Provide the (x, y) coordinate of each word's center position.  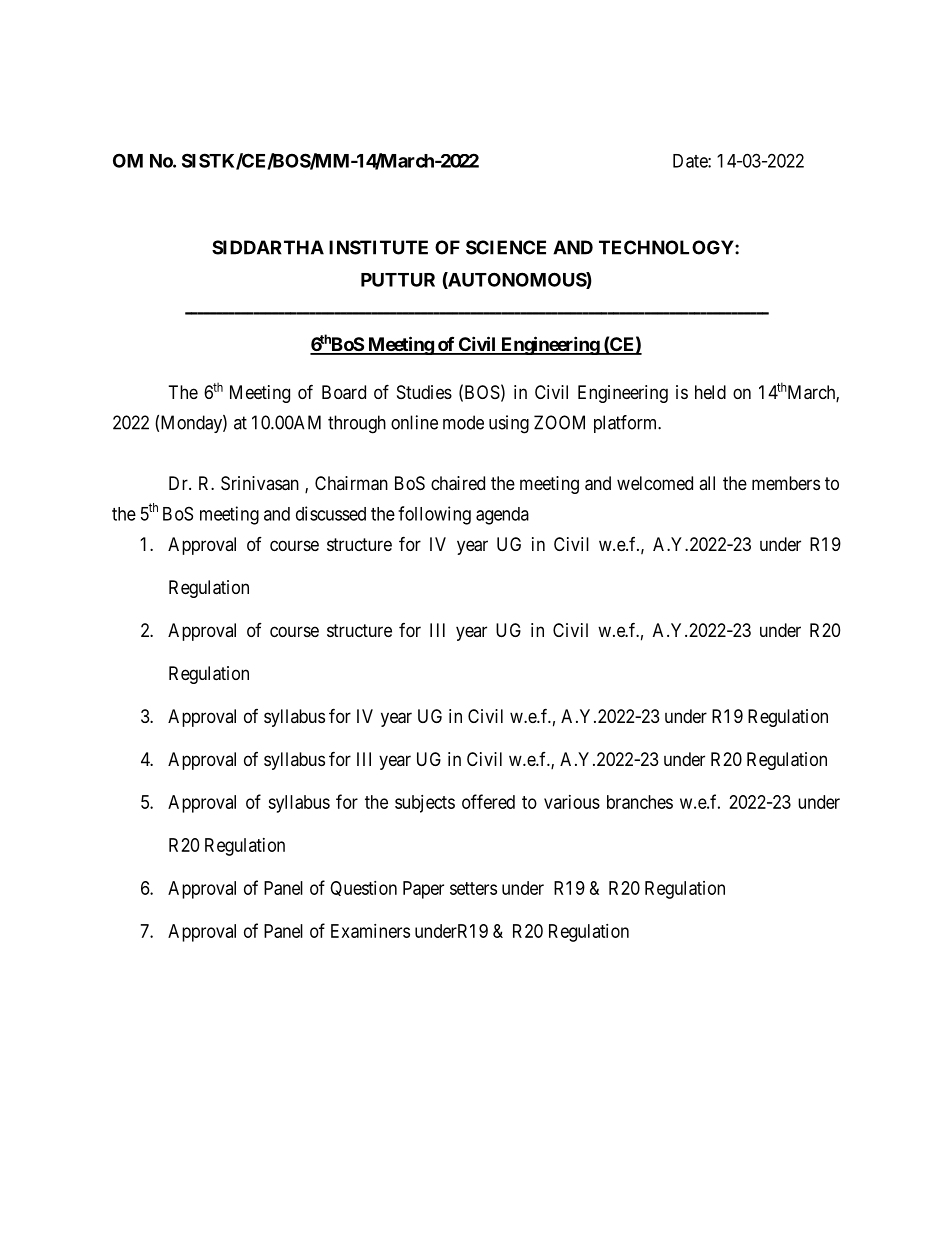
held (710, 392)
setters (473, 888)
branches (640, 802)
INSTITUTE (378, 247)
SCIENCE (506, 247)
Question (363, 888)
